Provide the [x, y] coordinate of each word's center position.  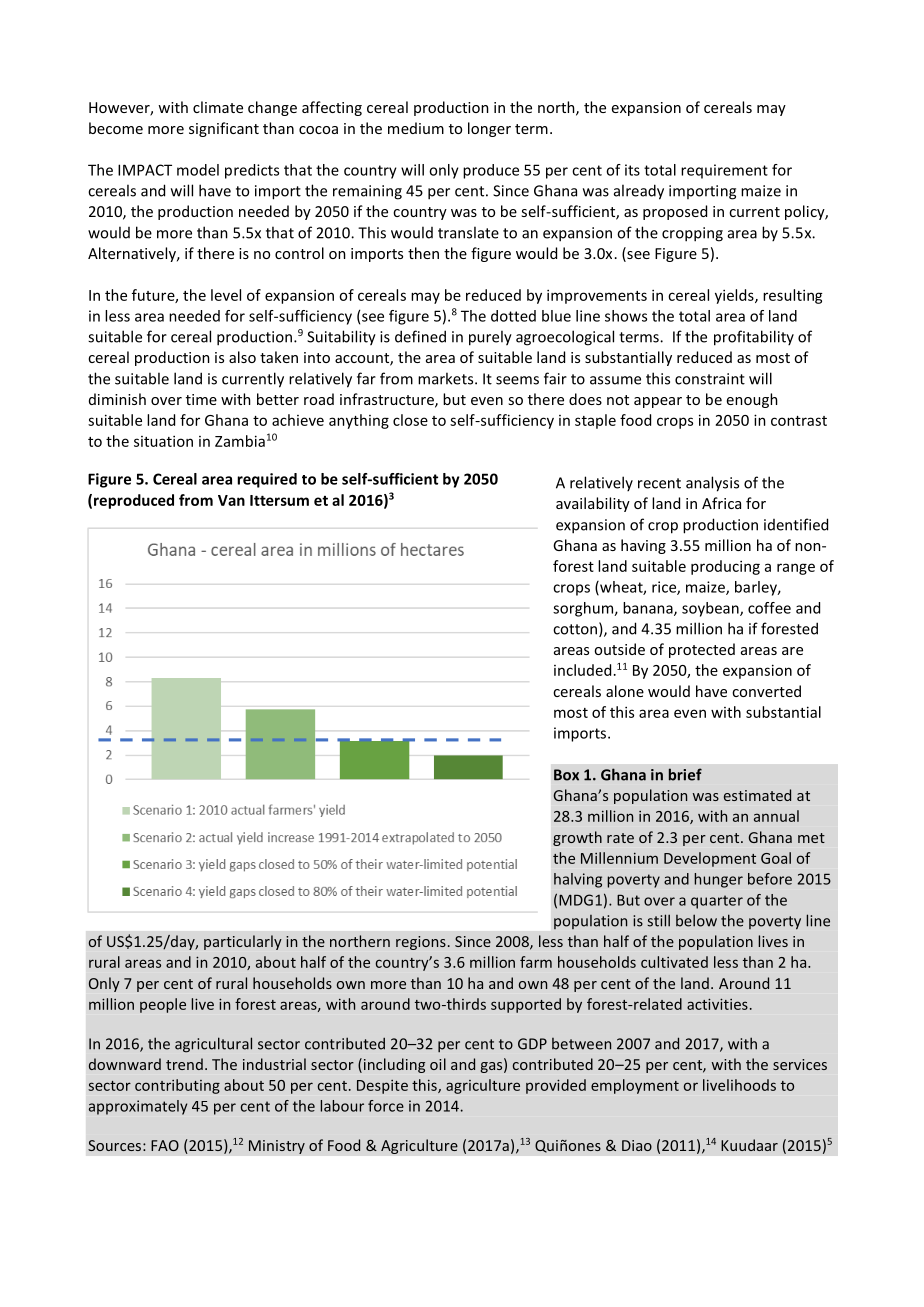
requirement [724, 171]
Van [231, 500]
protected [702, 650]
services [800, 1064]
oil [438, 1064]
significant [224, 129]
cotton [575, 629]
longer [489, 129]
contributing [177, 1086]
